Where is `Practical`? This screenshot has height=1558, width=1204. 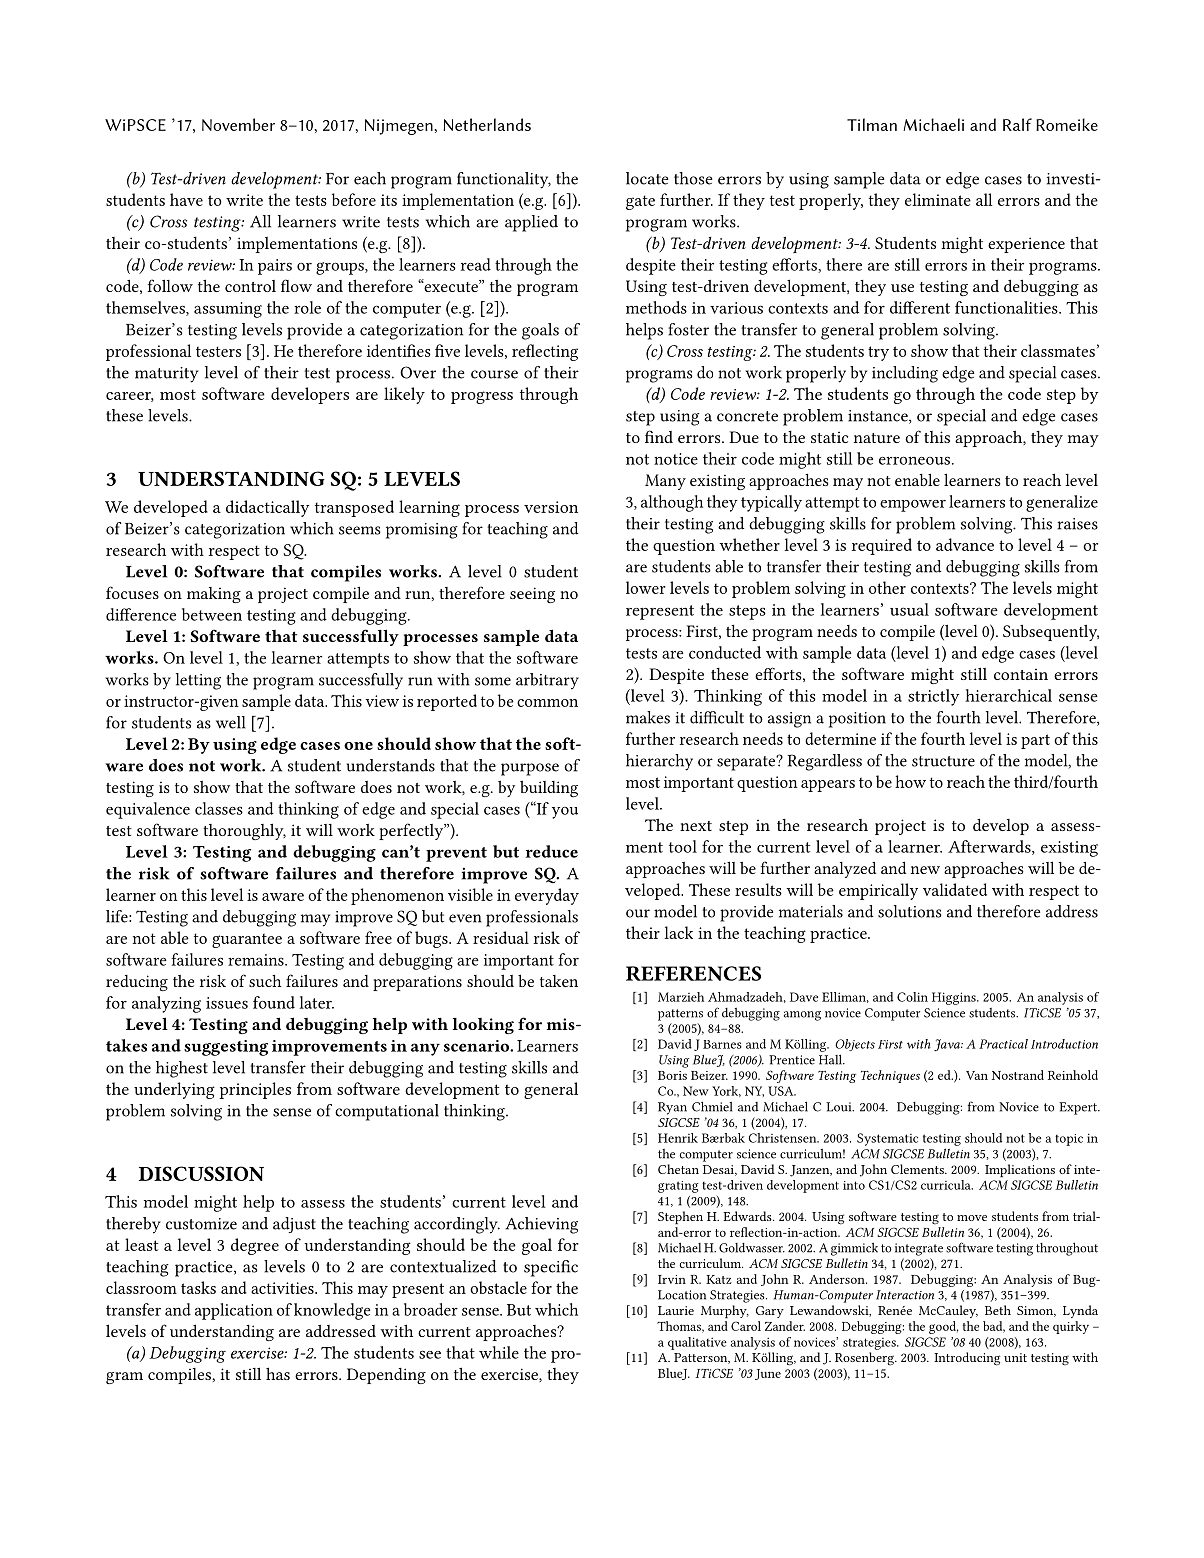
Practical is located at coordinates (1003, 1044).
